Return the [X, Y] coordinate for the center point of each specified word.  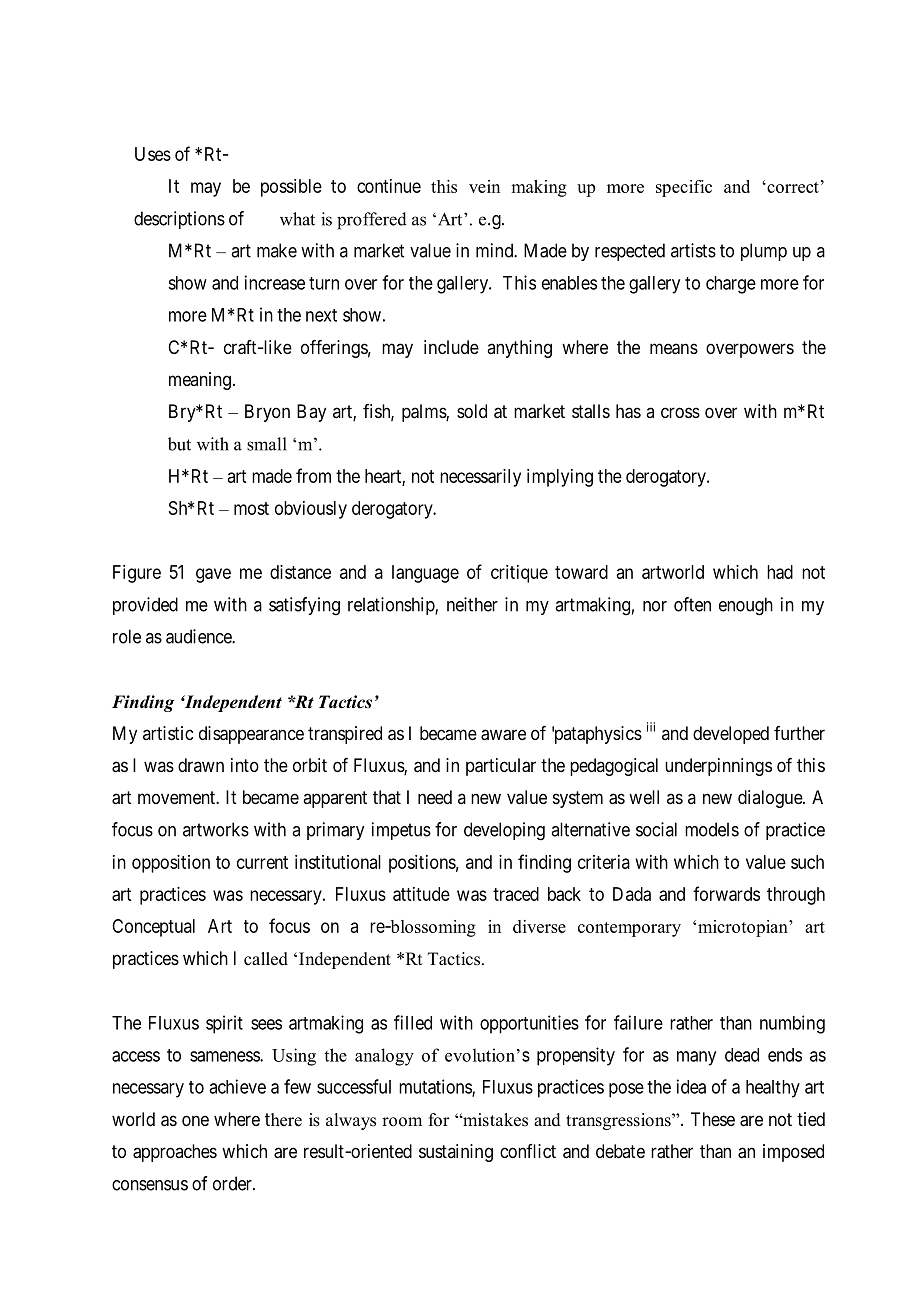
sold [472, 411]
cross [680, 412]
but [179, 444]
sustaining [456, 1153]
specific [684, 188]
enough [746, 606]
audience [199, 636]
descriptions [179, 220]
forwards [726, 893]
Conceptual [153, 928]
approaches [175, 1153]
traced [516, 894]
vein [484, 186]
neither [472, 604]
